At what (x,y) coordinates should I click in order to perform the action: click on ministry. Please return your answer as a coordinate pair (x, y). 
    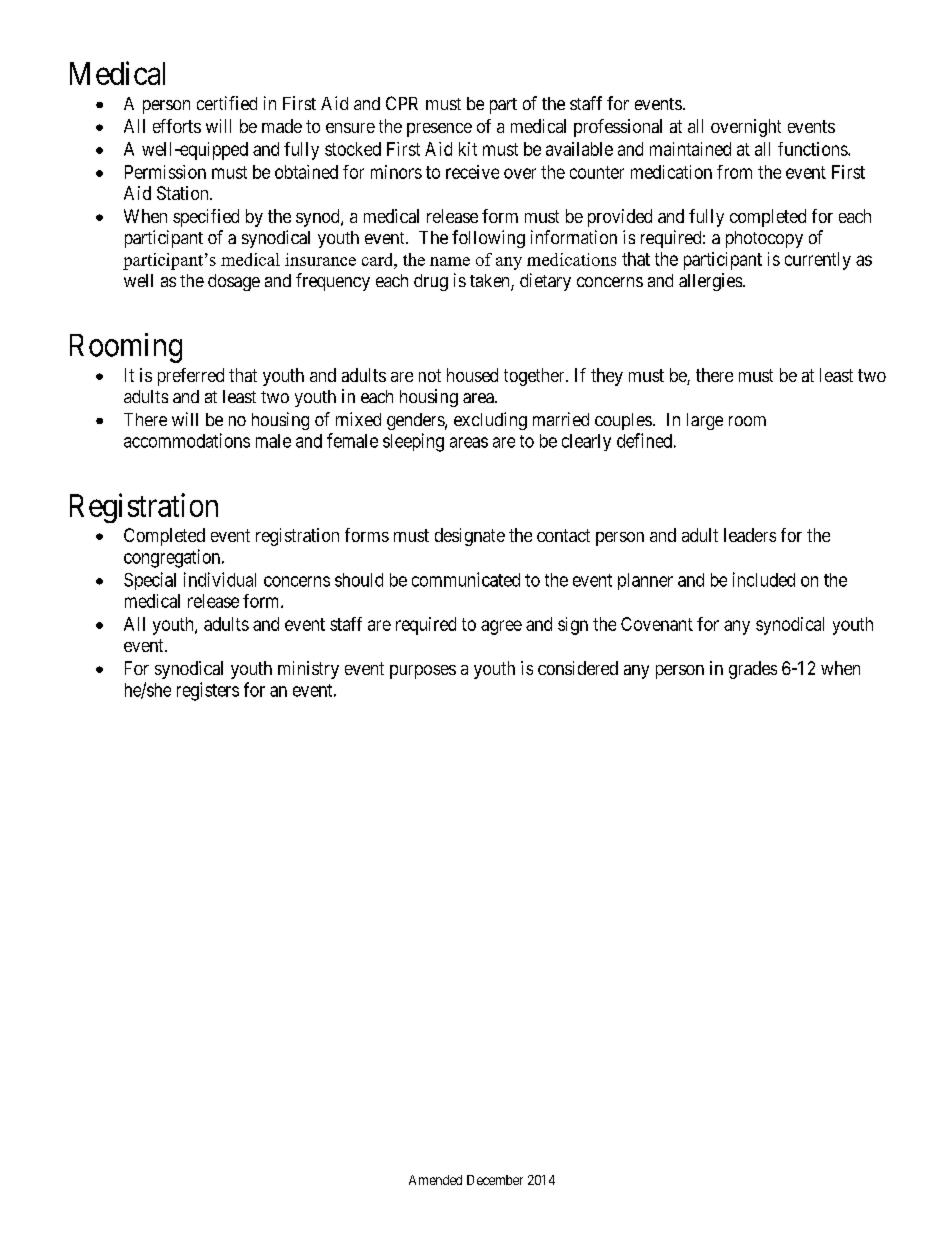
    Looking at the image, I should click on (308, 670).
